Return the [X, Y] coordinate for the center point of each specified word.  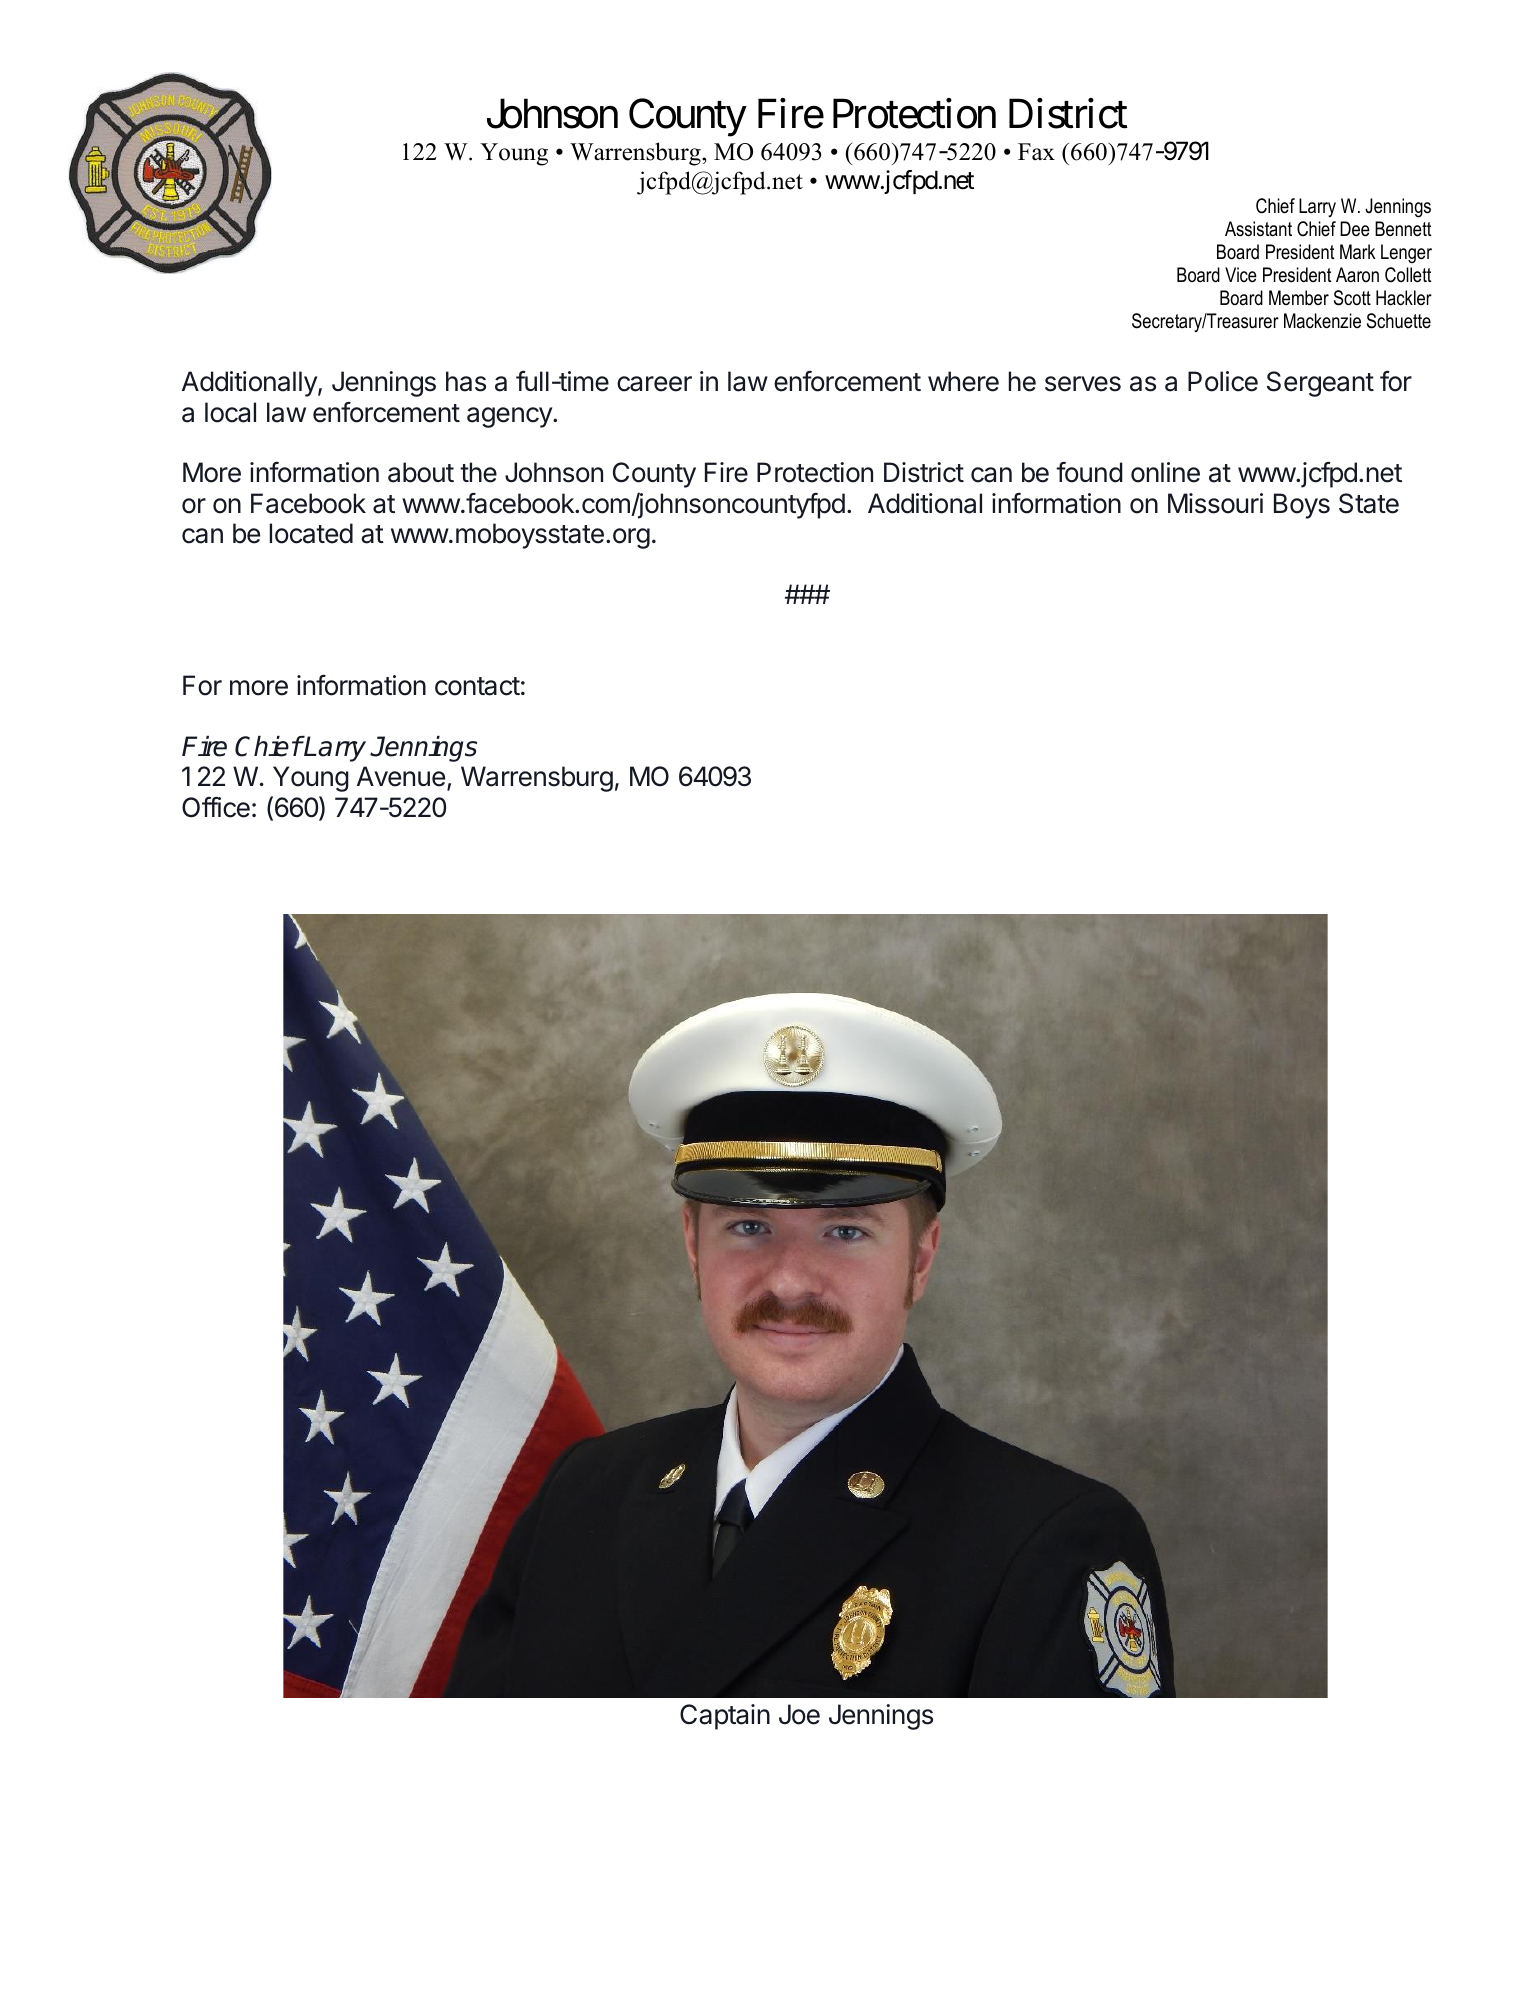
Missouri [1215, 503]
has [466, 381]
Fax [1036, 151]
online [1165, 472]
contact [477, 686]
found [1089, 472]
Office [216, 807]
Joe [799, 1714]
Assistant [1258, 229]
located [311, 533]
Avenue [401, 776]
